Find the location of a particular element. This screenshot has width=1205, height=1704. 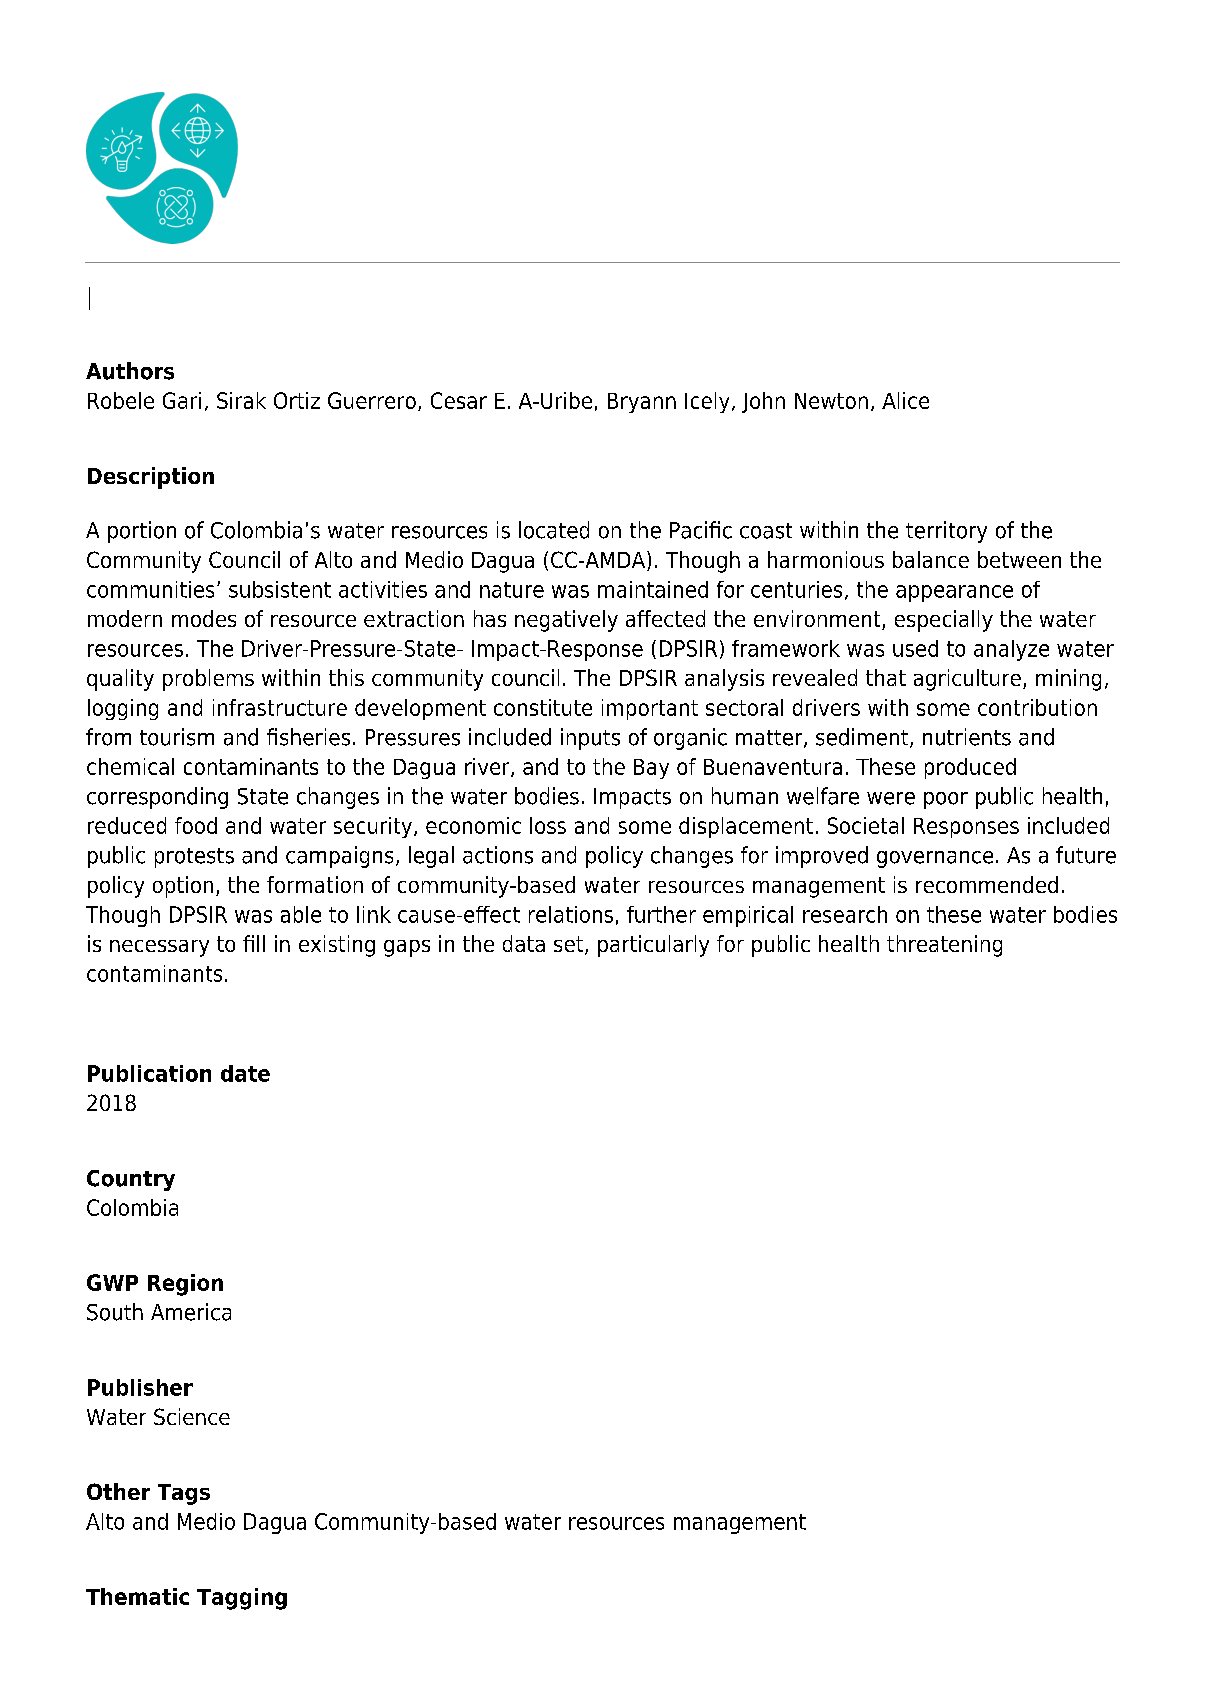

threatening is located at coordinates (944, 946).
